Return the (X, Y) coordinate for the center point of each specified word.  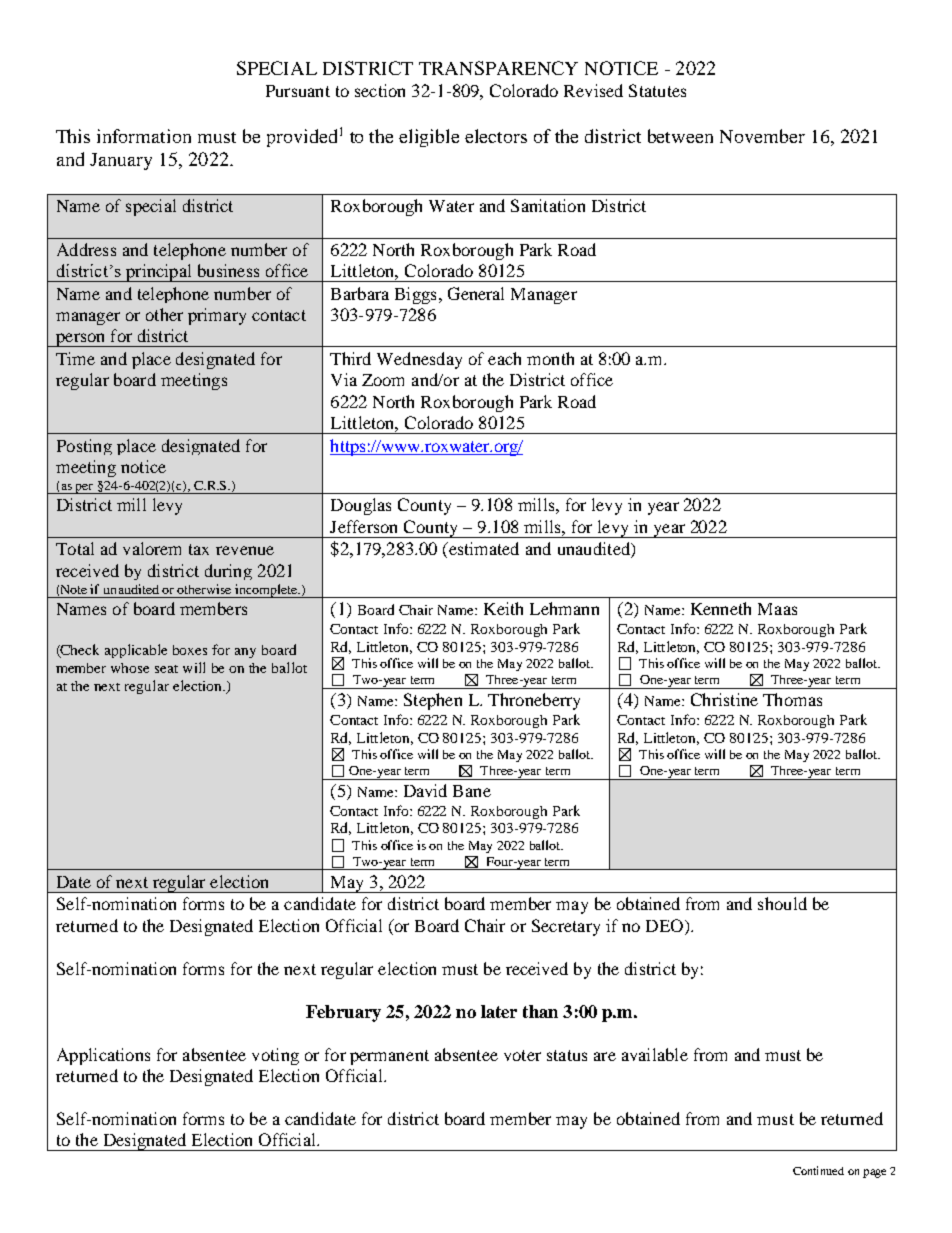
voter (522, 1055)
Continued (818, 1170)
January (121, 161)
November (762, 136)
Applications (103, 1056)
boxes (190, 650)
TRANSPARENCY (498, 68)
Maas (777, 609)
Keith (503, 608)
